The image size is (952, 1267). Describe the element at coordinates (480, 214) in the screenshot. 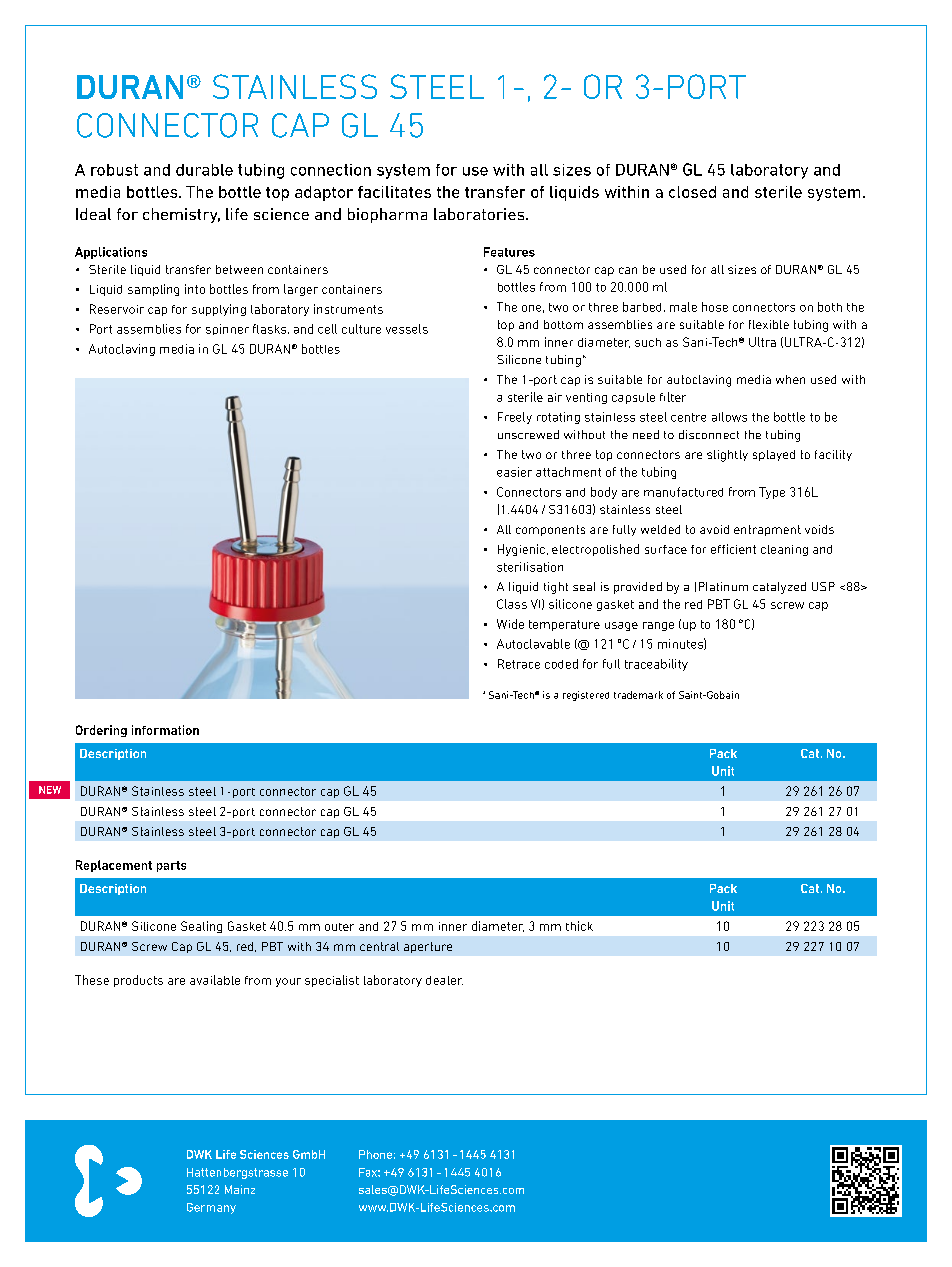

I see `laboratories` at that location.
